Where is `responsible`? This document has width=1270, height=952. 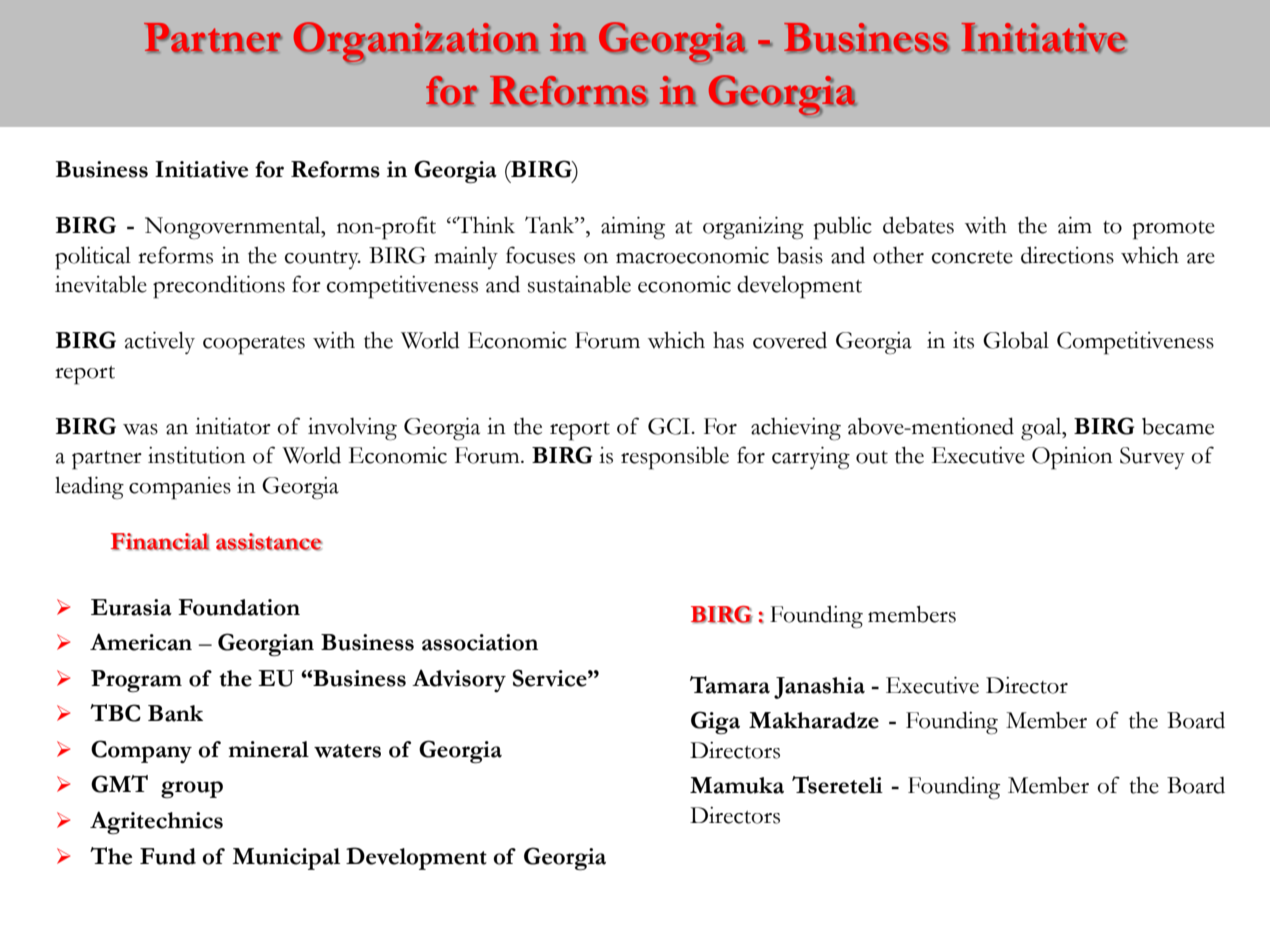
responsible is located at coordinates (675, 458).
